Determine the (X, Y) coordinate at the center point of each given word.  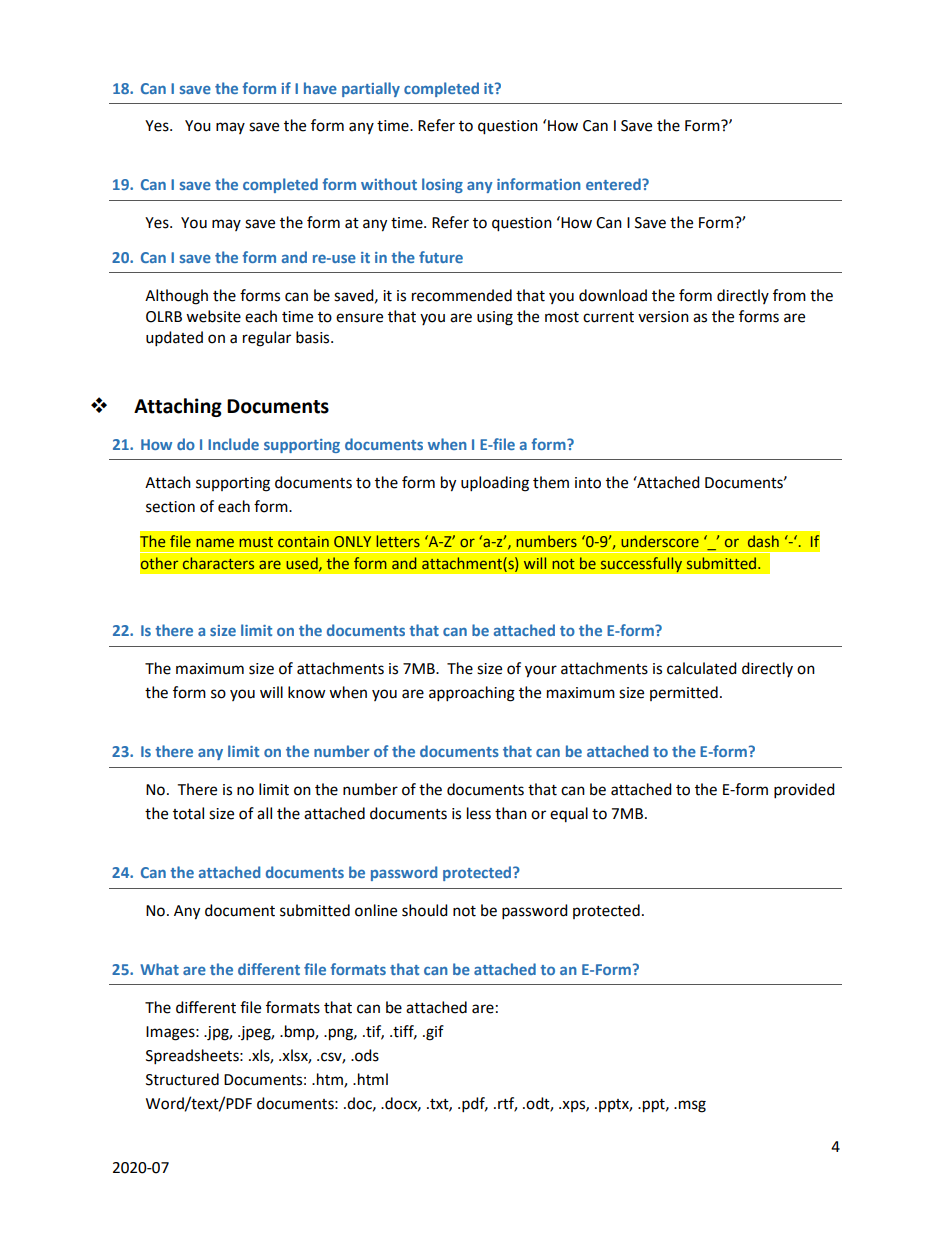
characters (218, 563)
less (479, 813)
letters (398, 541)
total (188, 813)
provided (804, 791)
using (495, 318)
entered (614, 184)
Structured (182, 1079)
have (320, 88)
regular (267, 339)
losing (442, 185)
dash (763, 541)
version (663, 317)
